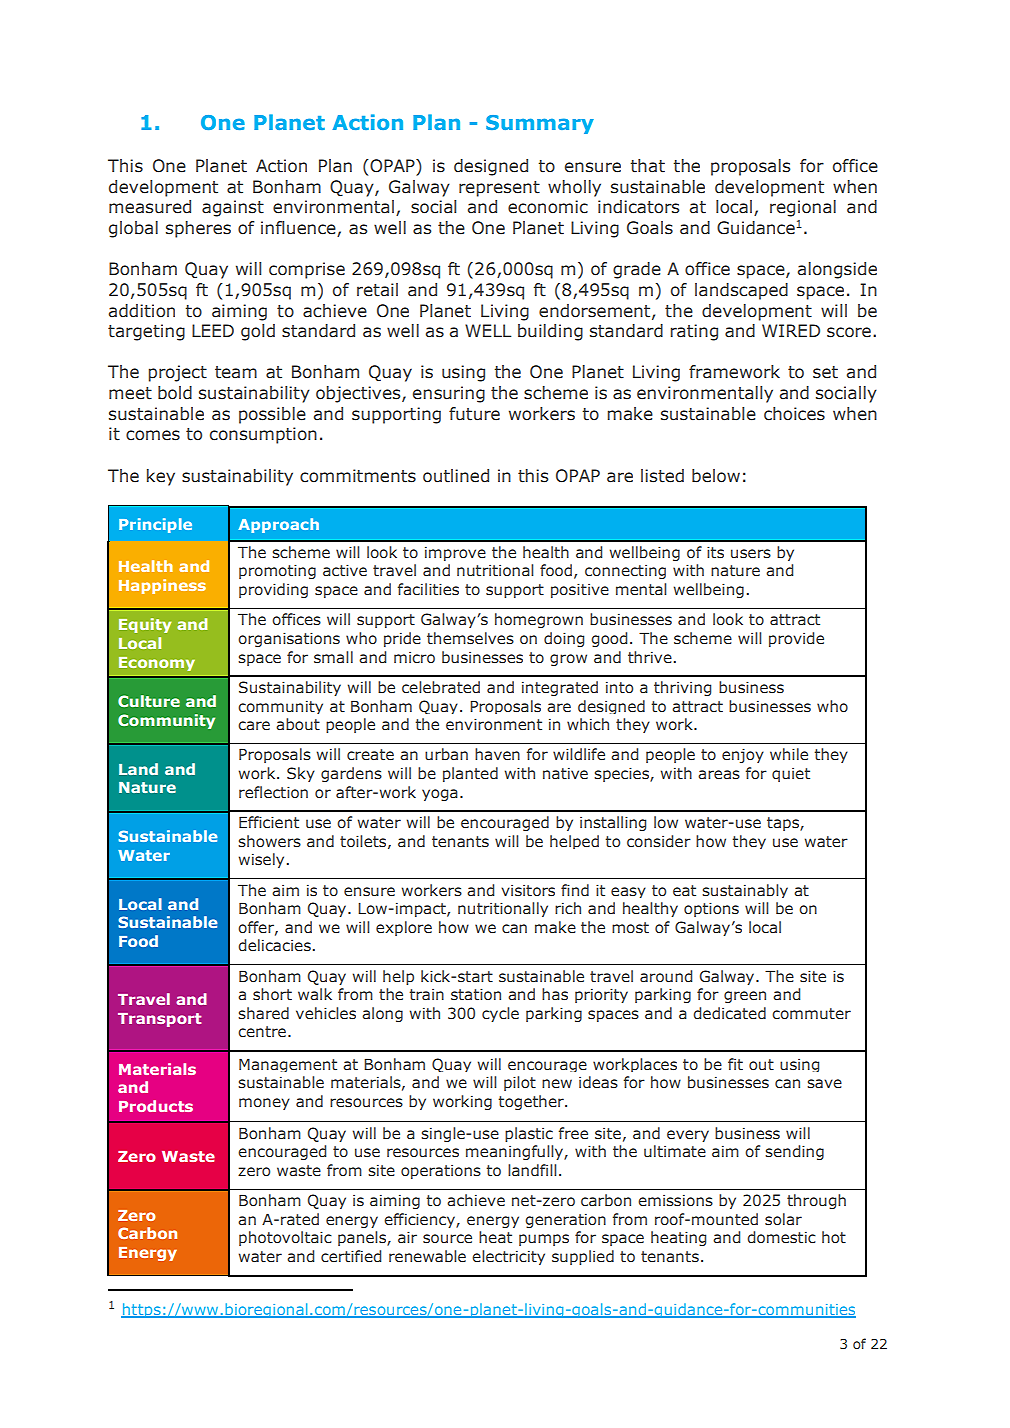 The height and width of the page is (1428, 1010). What do you see at coordinates (455, 554) in the page?
I see `improve` at bounding box center [455, 554].
